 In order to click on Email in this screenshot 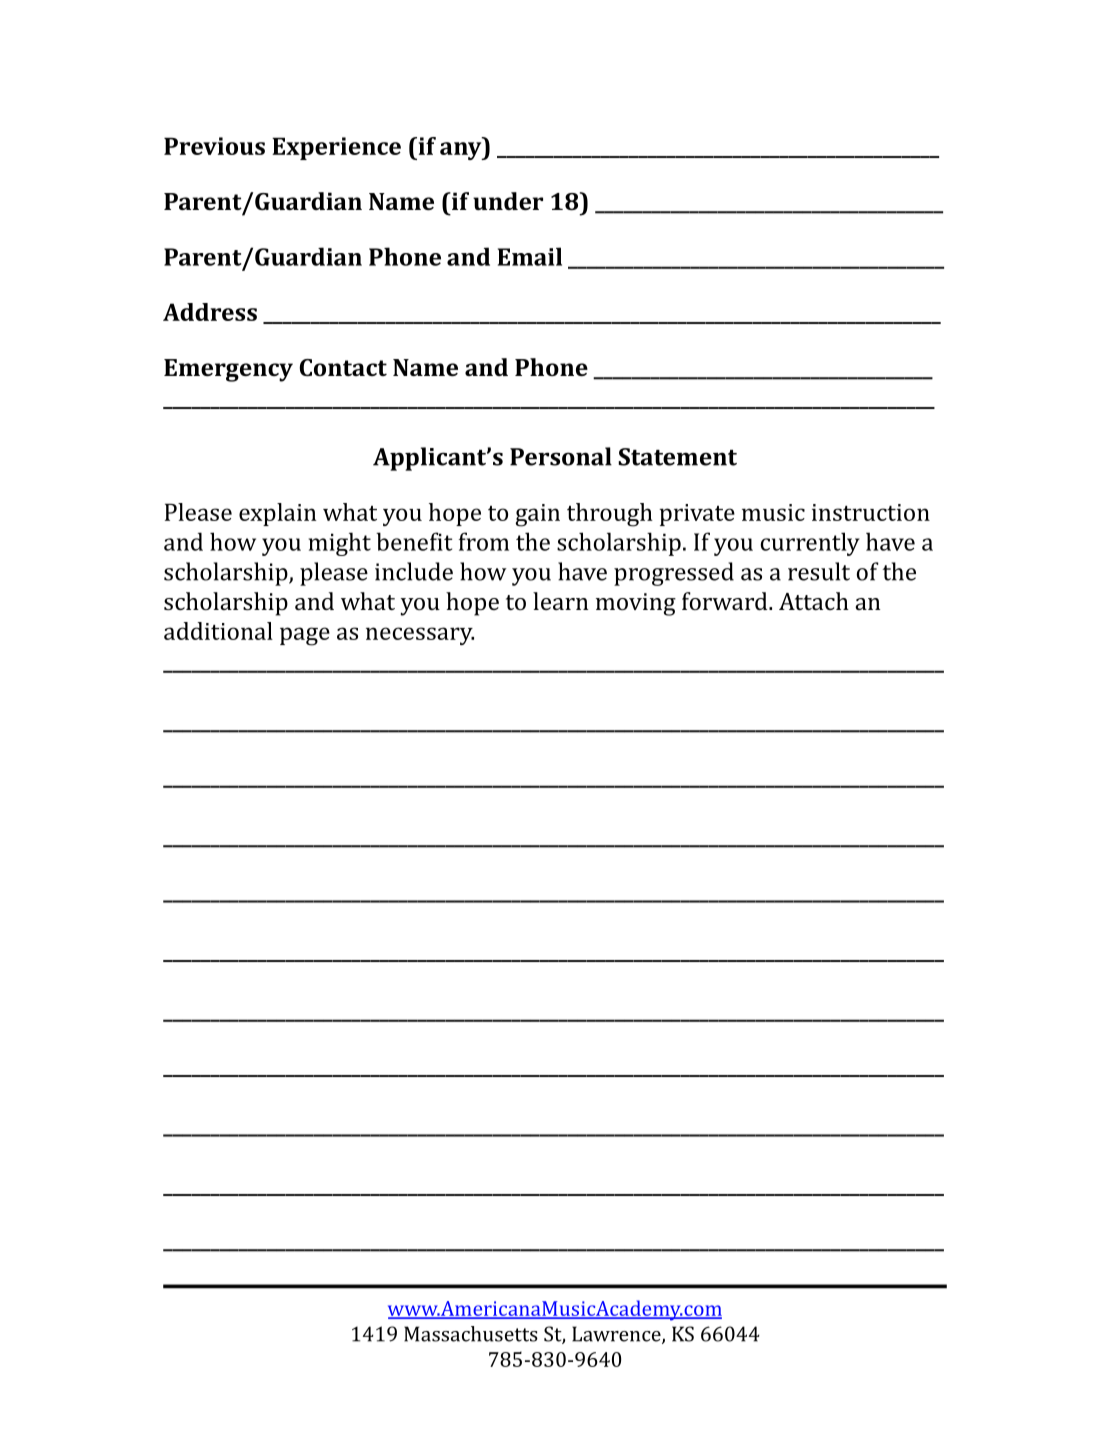, I will do `click(530, 256)`.
